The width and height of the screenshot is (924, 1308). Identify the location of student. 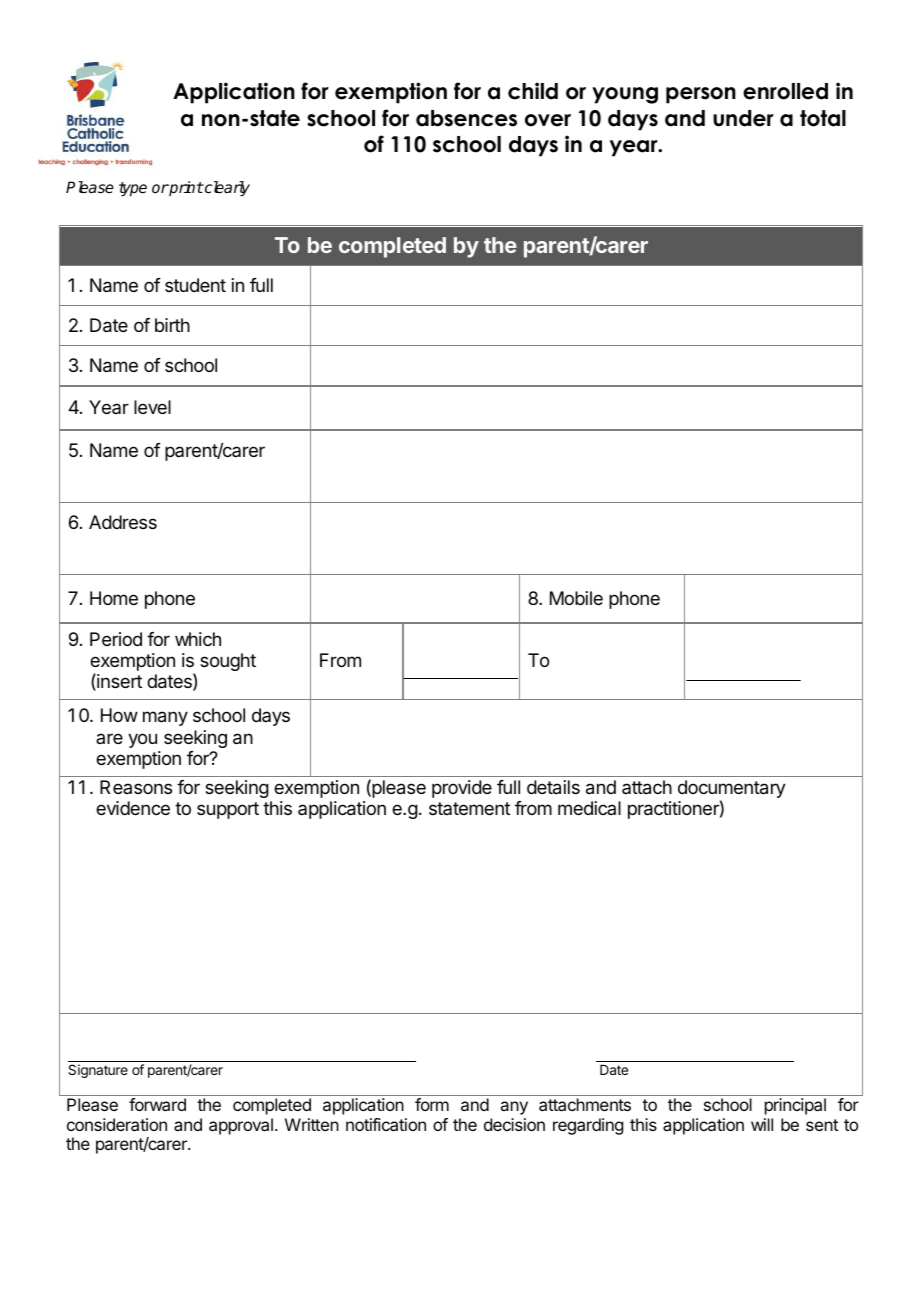
(195, 285).
